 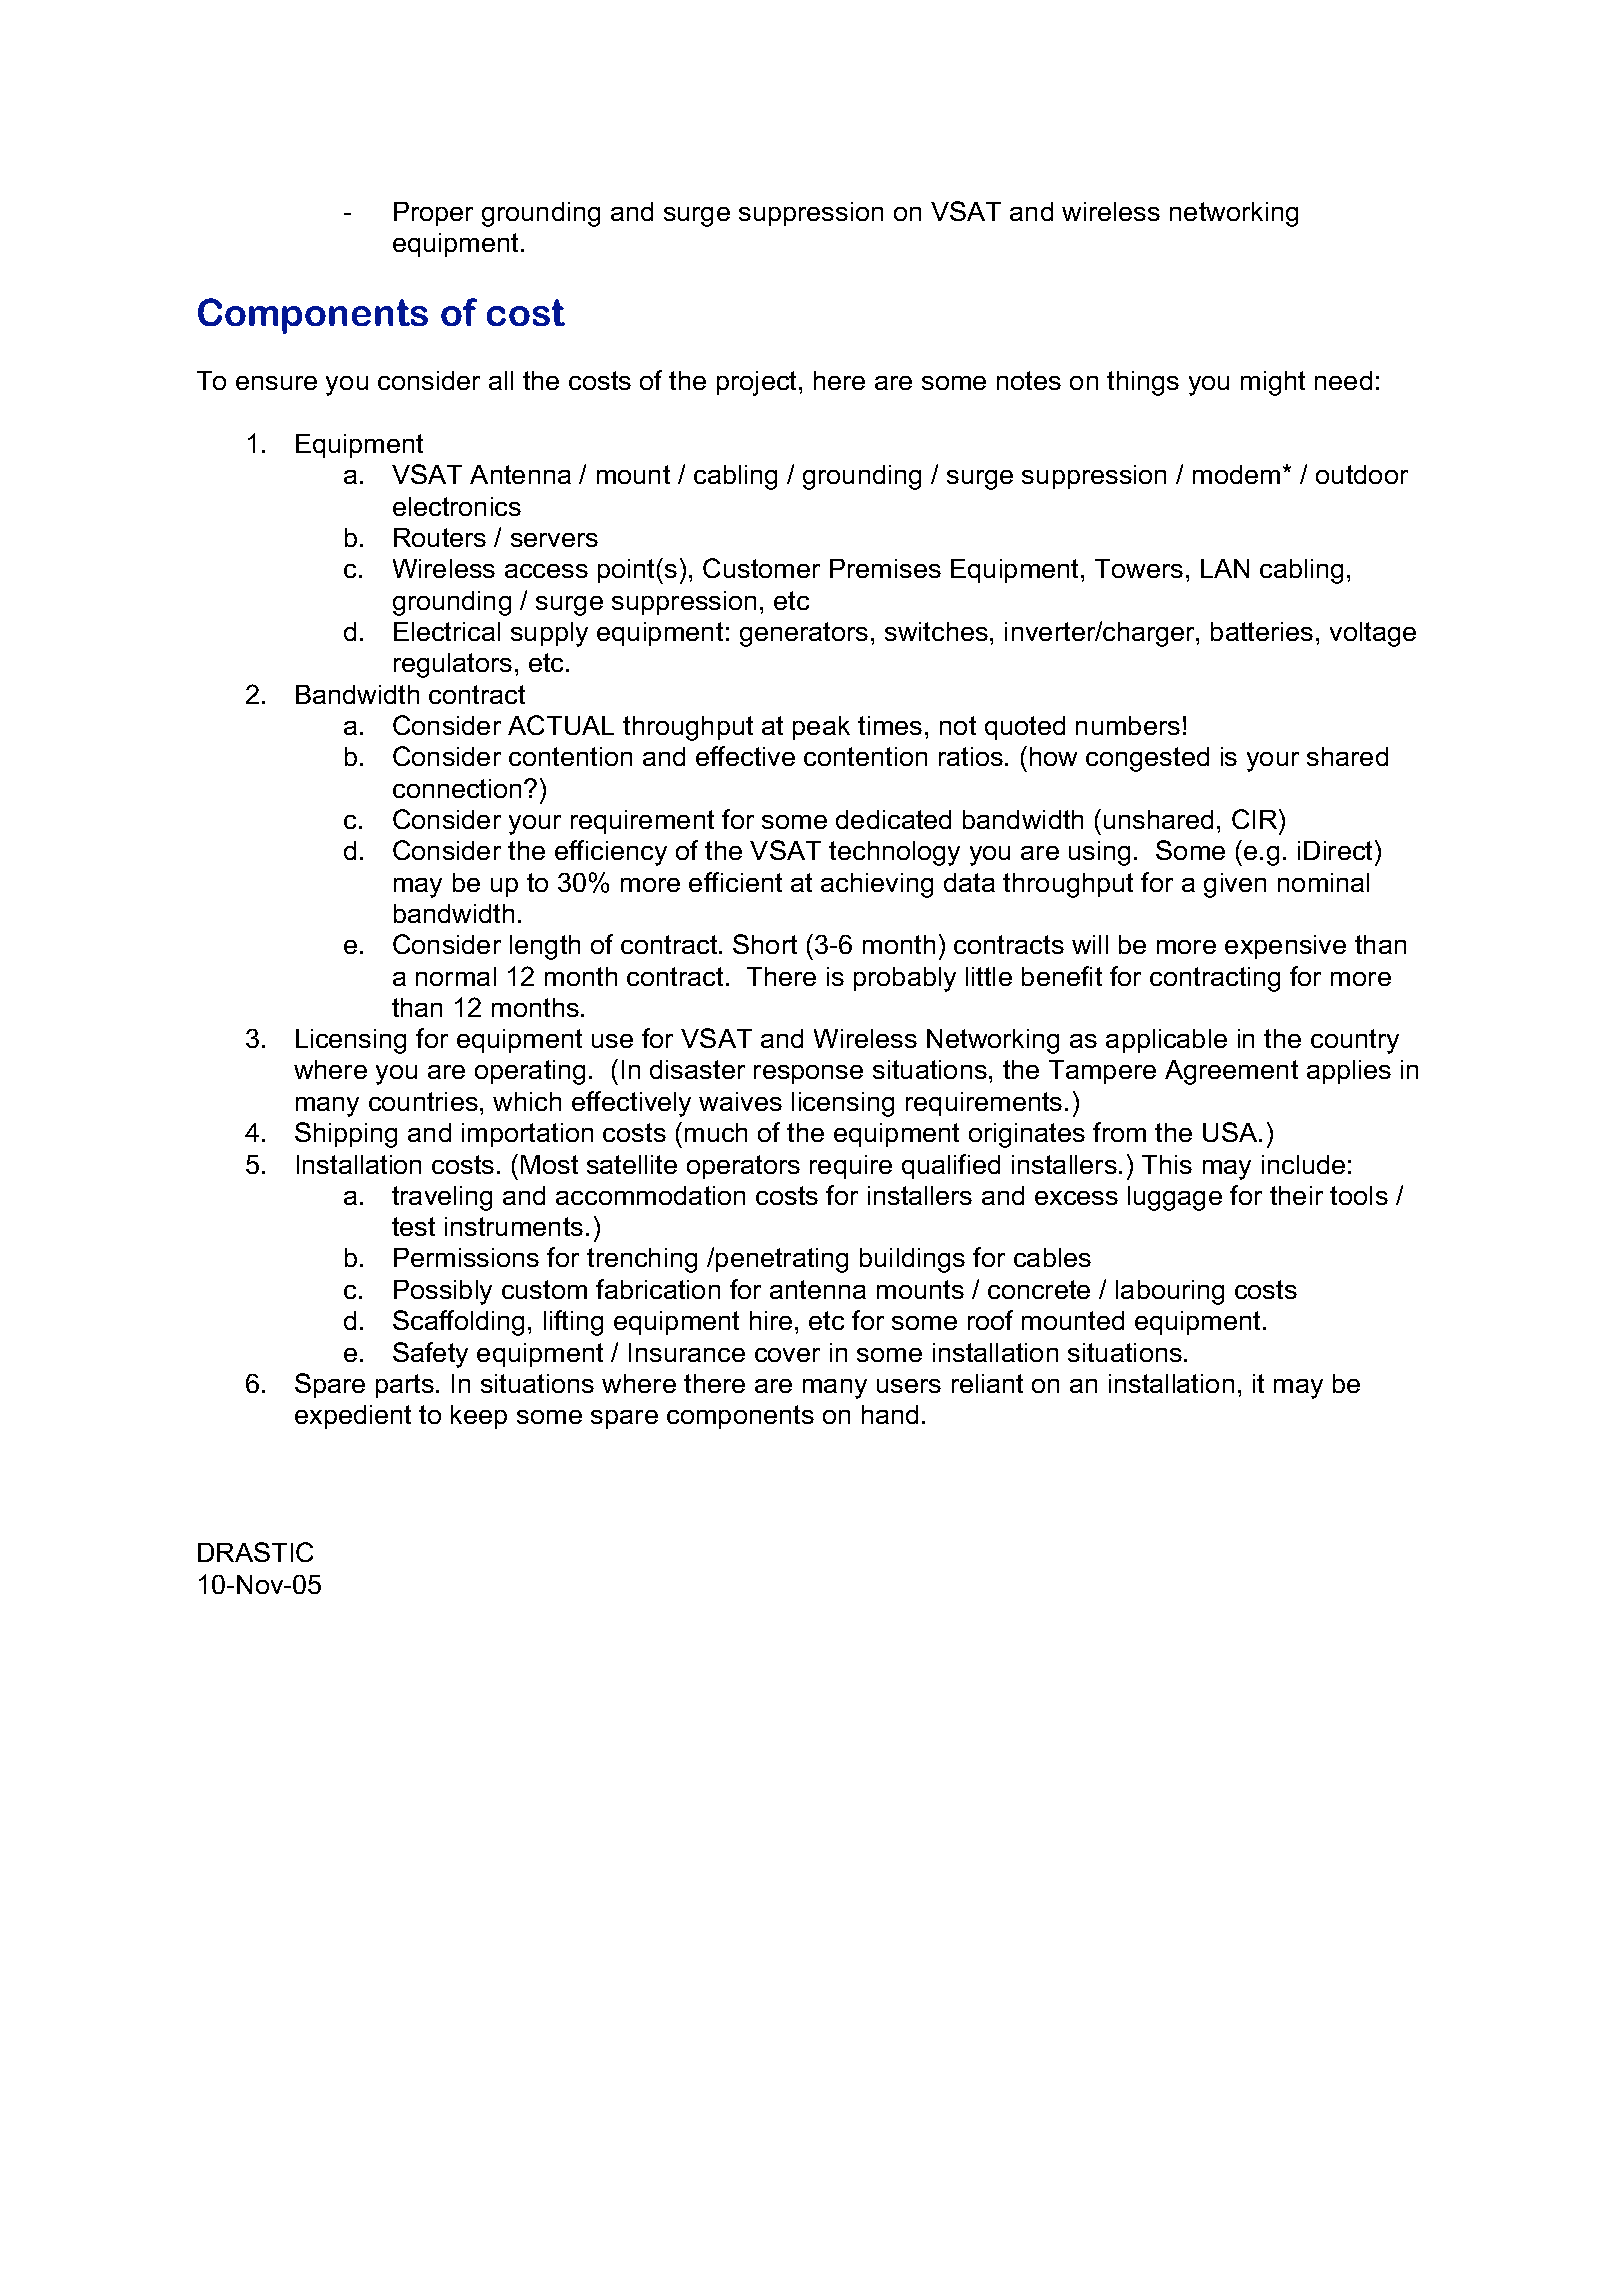 I want to click on Agreement, so click(x=1231, y=1072).
